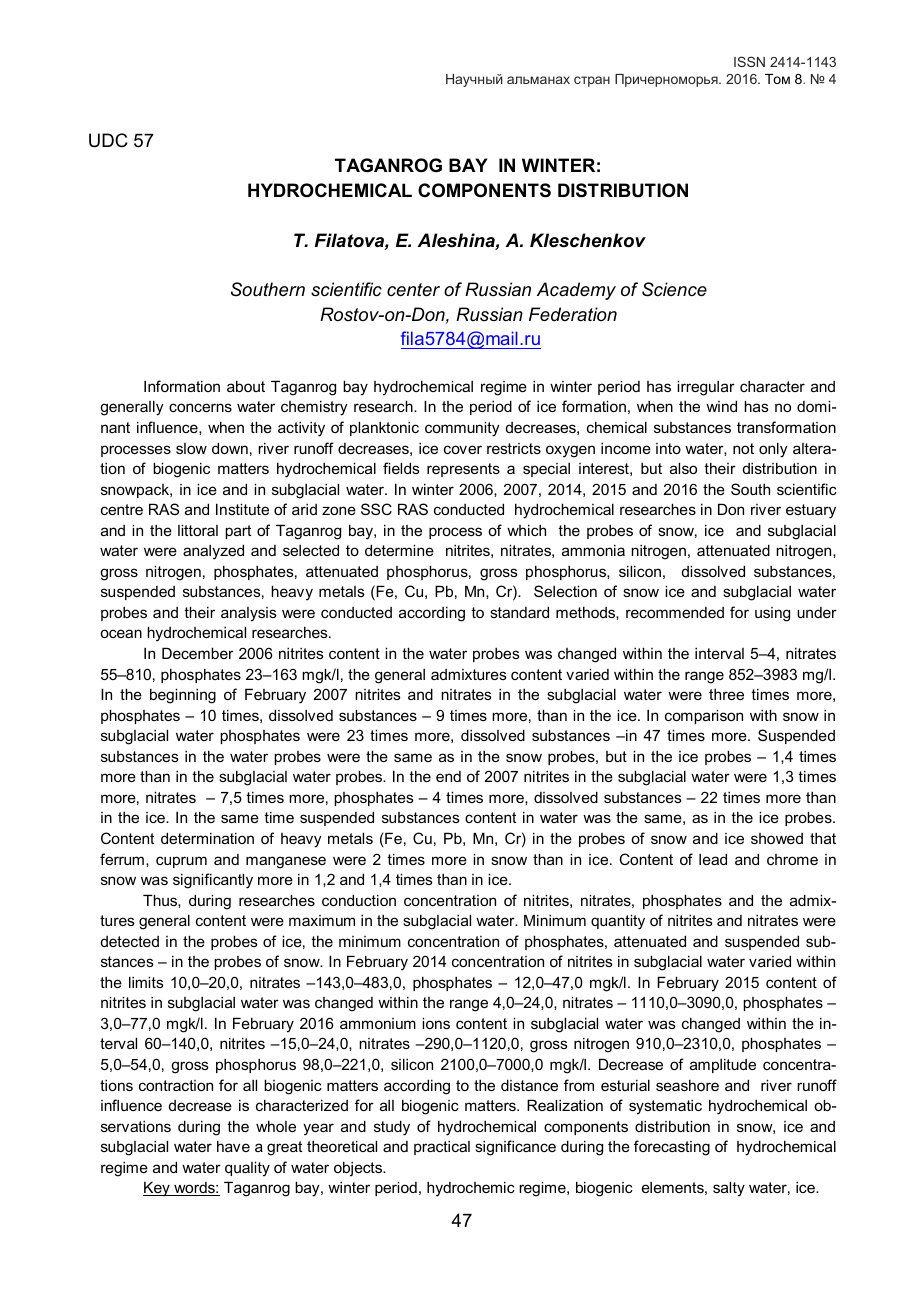  What do you see at coordinates (462, 429) in the screenshot?
I see `community` at bounding box center [462, 429].
